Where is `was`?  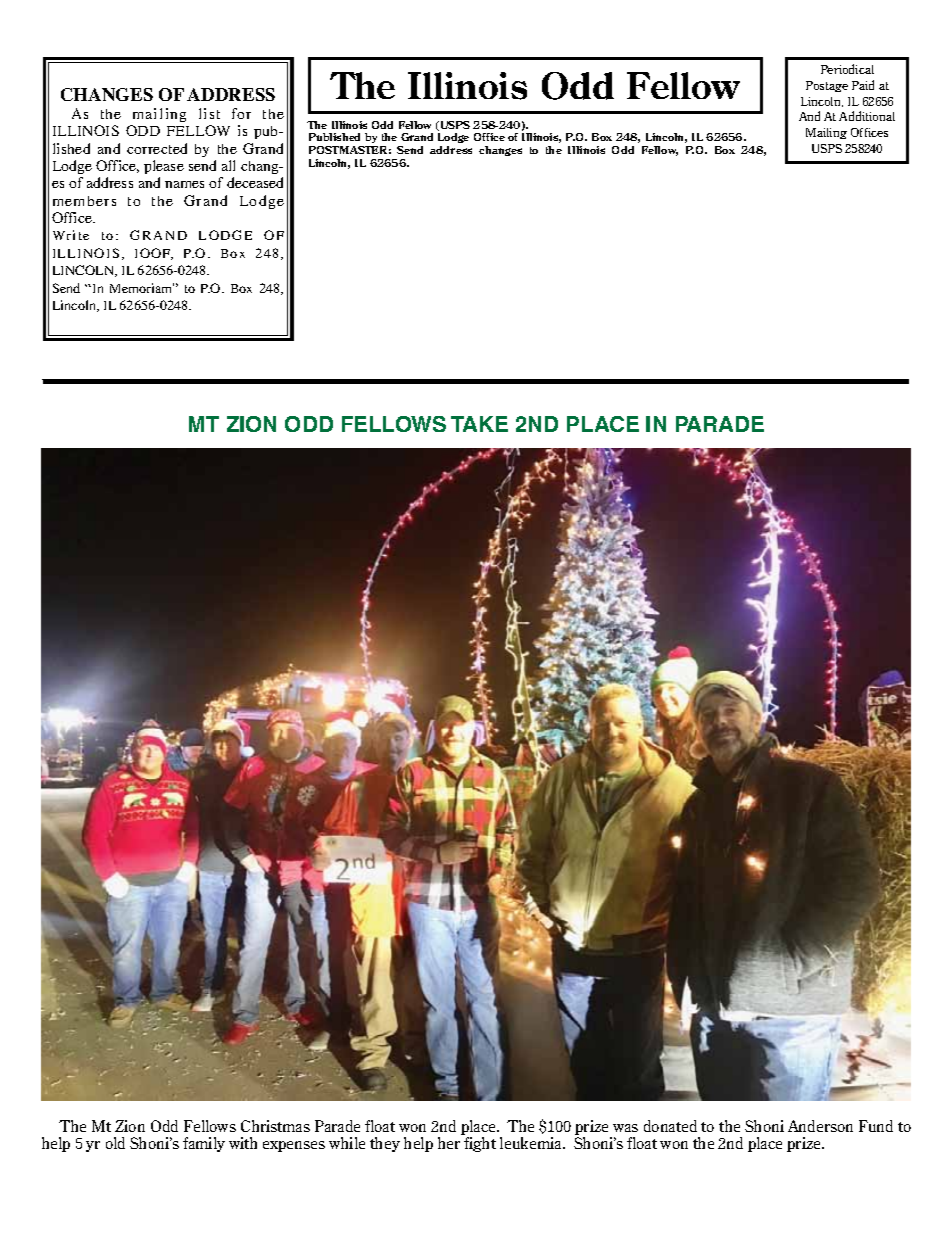 was is located at coordinates (625, 1128).
